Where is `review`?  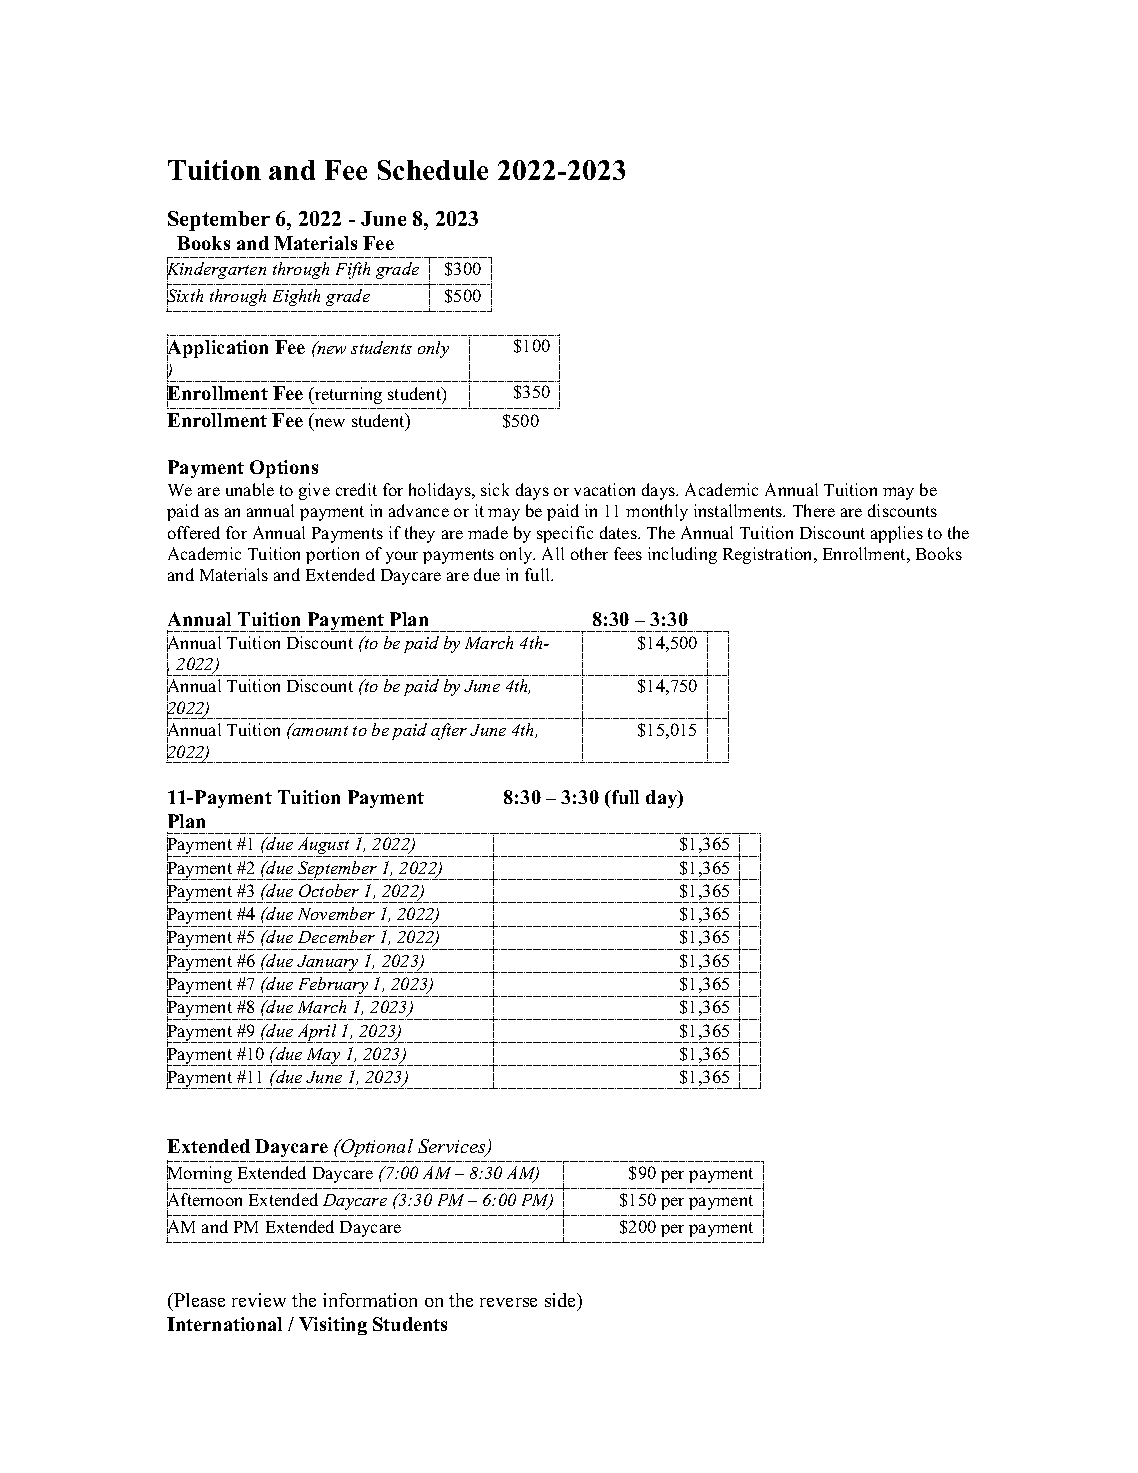
review is located at coordinates (259, 1300).
